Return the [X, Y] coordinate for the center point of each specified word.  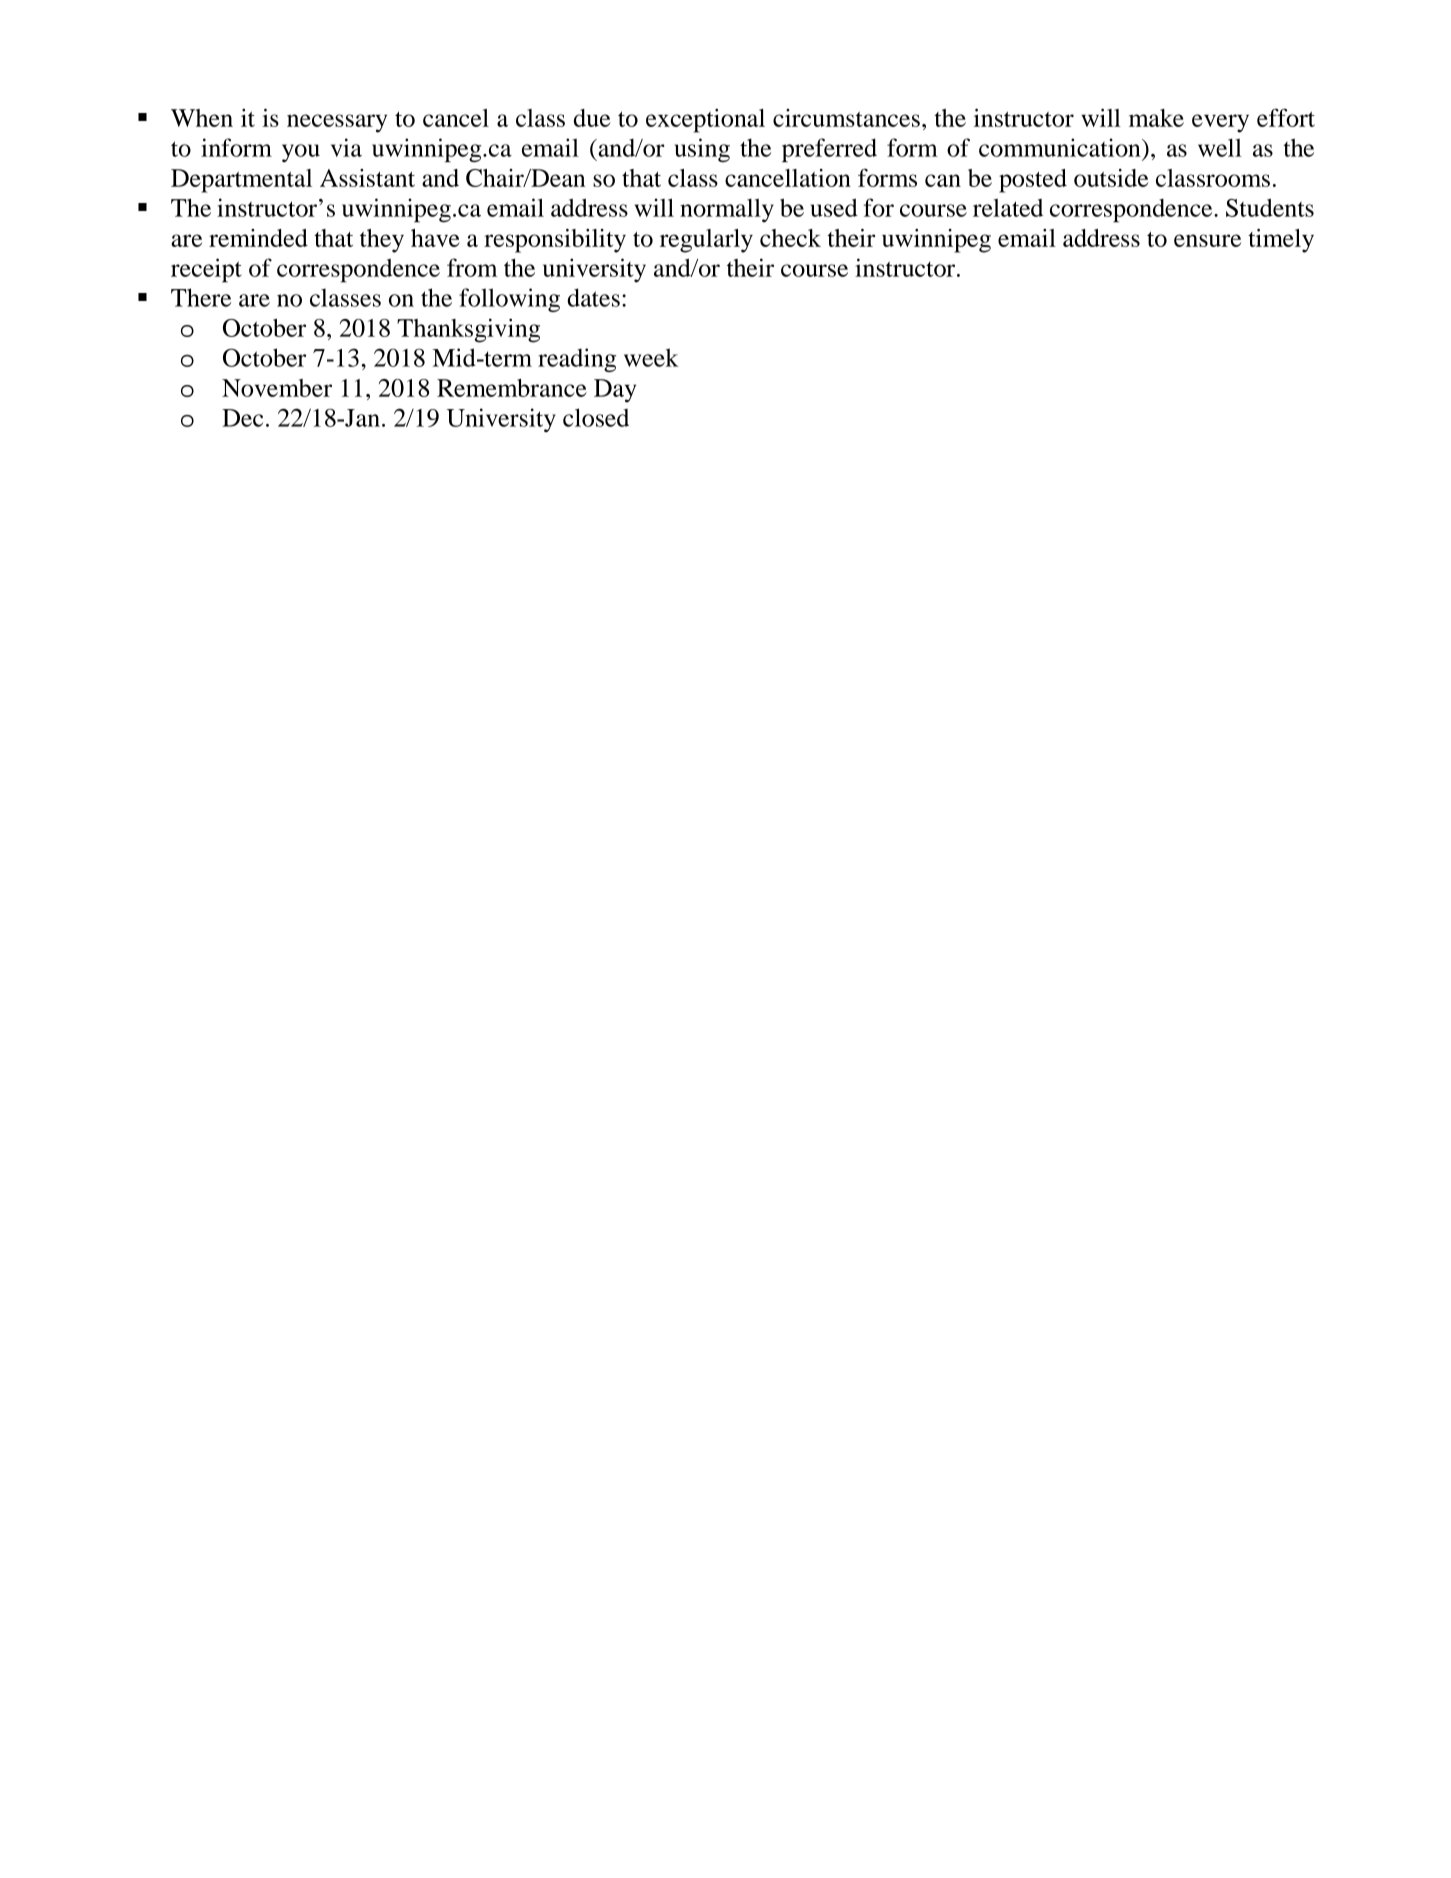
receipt [206, 270]
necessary [337, 123]
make [1156, 118]
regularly [706, 241]
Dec [242, 418]
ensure [1207, 240]
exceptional [705, 121]
